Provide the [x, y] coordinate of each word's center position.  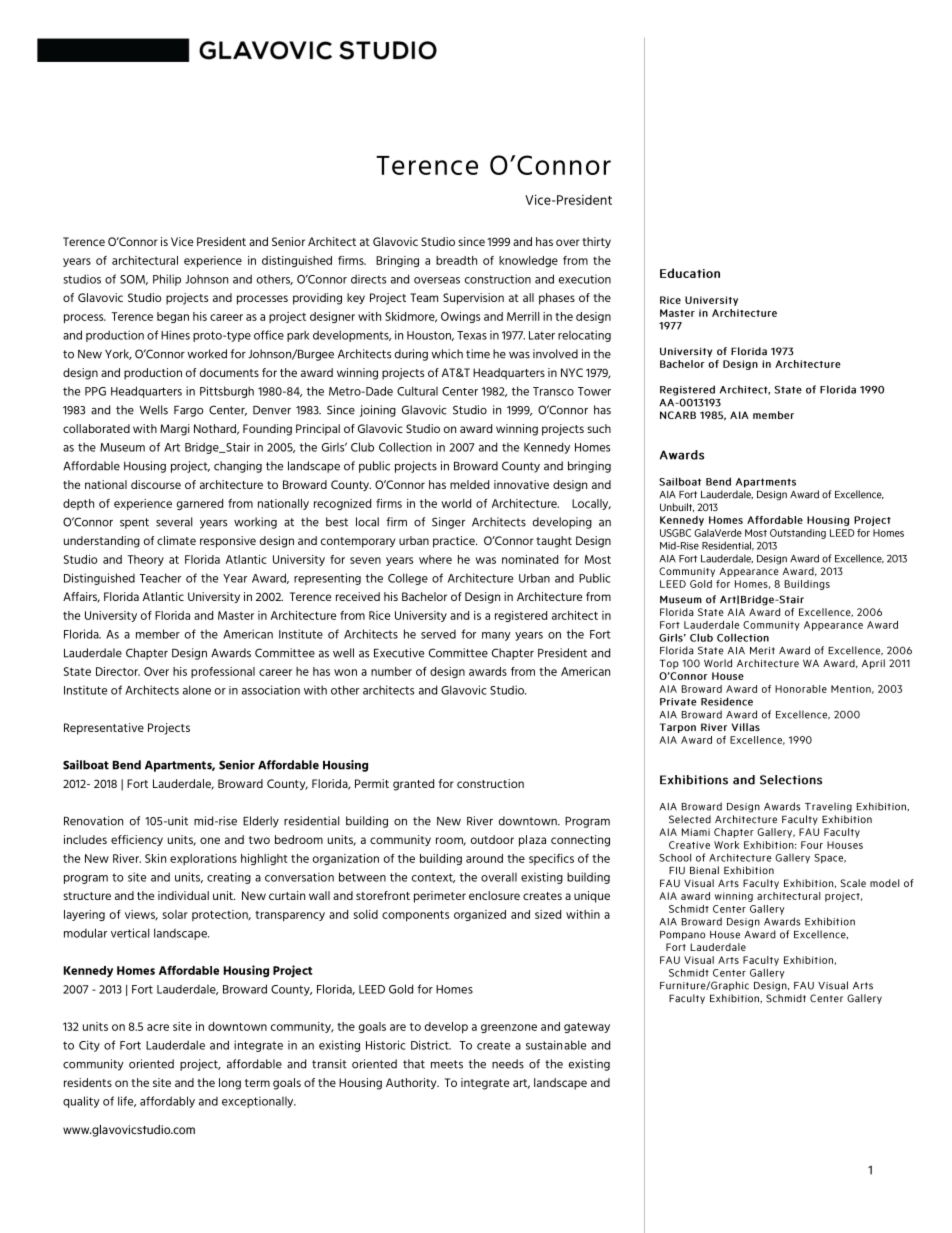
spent [134, 523]
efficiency [137, 840]
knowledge [528, 261]
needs [508, 1064]
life [127, 1101]
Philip [167, 280]
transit [329, 1064]
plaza [532, 841]
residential [312, 821]
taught [554, 542]
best [337, 522]
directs [368, 279]
